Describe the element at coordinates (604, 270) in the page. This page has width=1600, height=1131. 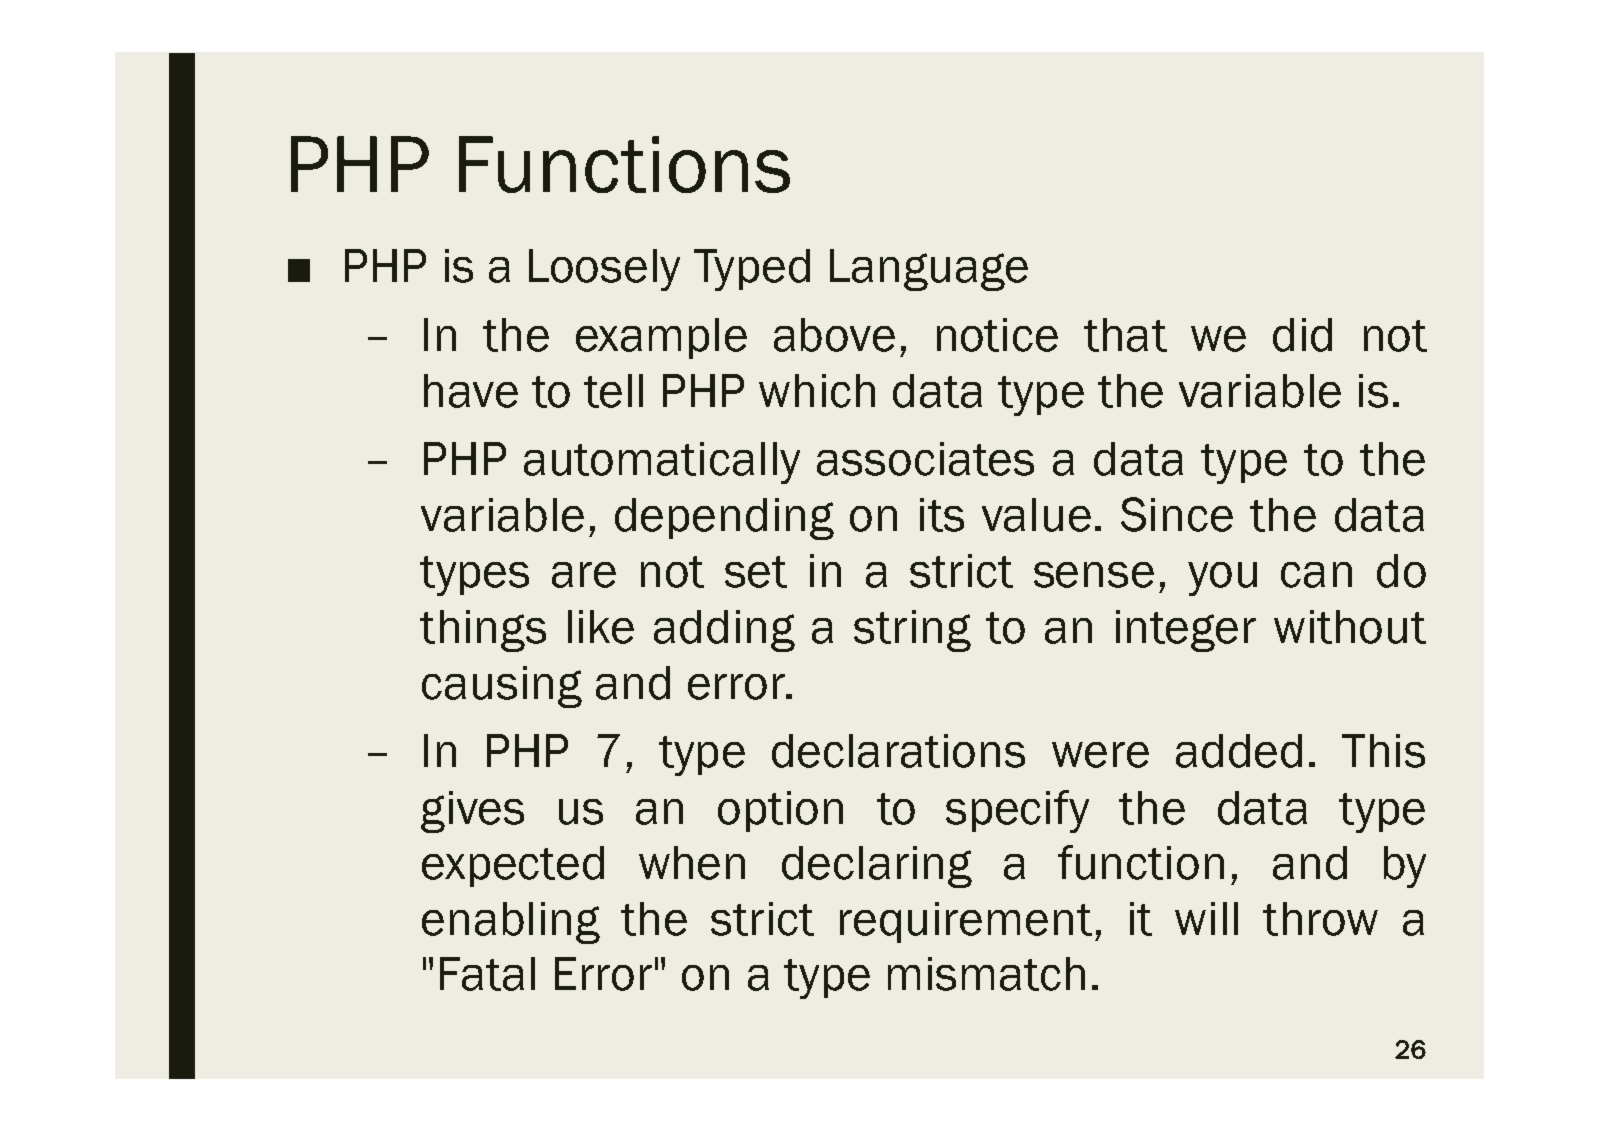
I see `Loosely` at that location.
